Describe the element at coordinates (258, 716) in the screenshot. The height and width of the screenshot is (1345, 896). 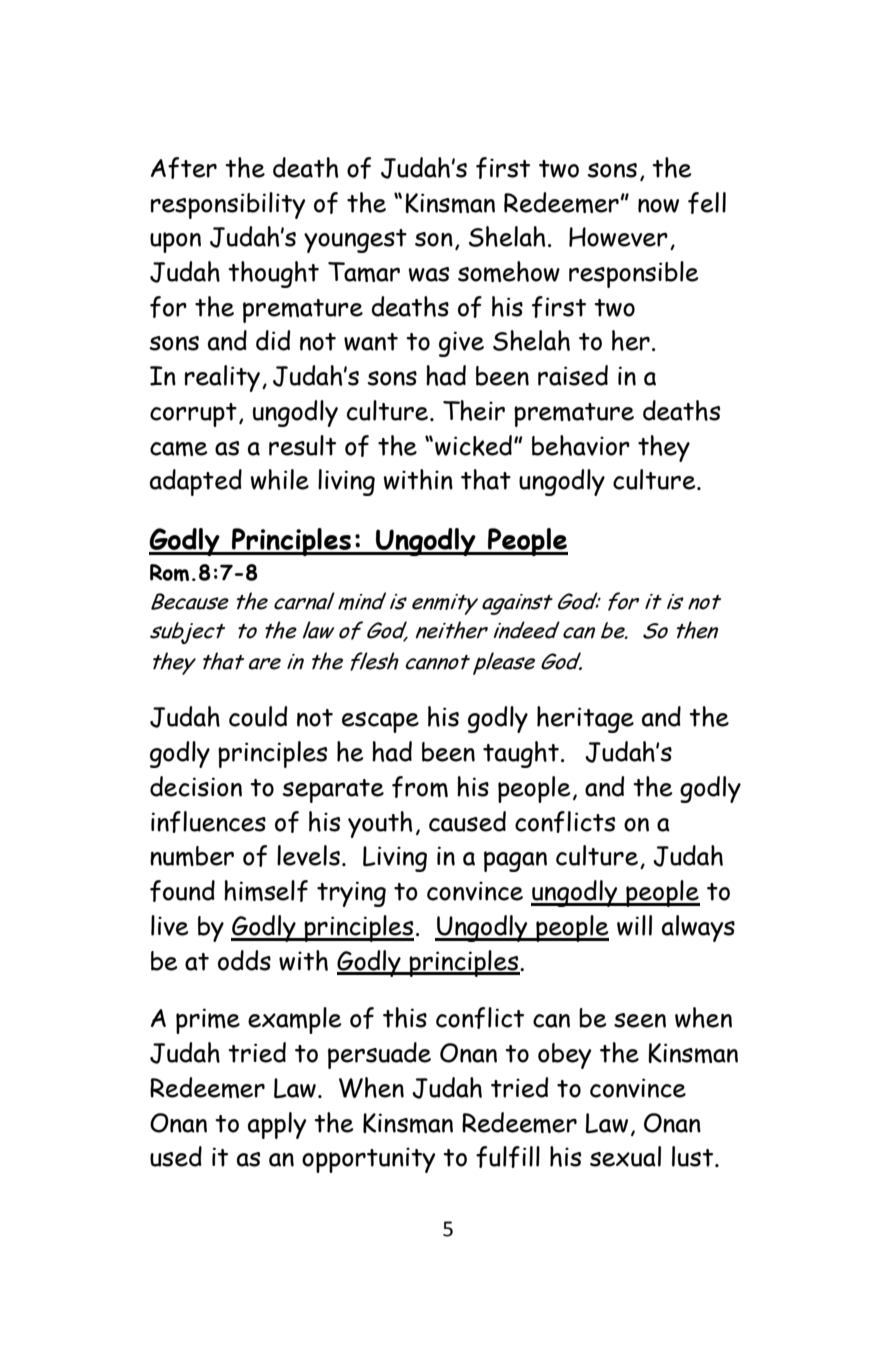
I see `could` at that location.
